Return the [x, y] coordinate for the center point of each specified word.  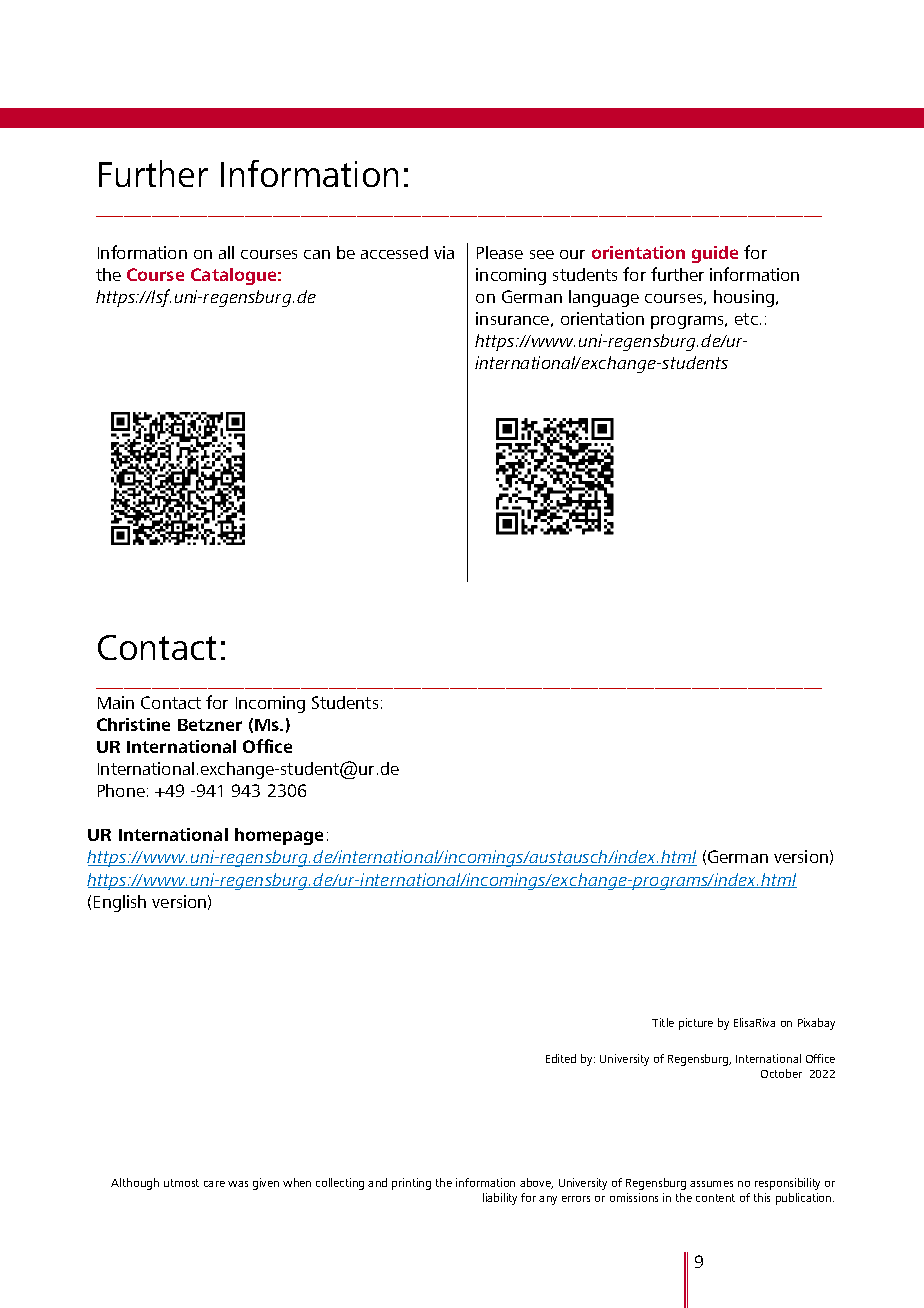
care [214, 1184]
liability [500, 1199]
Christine [133, 724]
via [444, 252]
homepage [279, 836]
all [226, 252]
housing [745, 298]
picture [696, 1024]
